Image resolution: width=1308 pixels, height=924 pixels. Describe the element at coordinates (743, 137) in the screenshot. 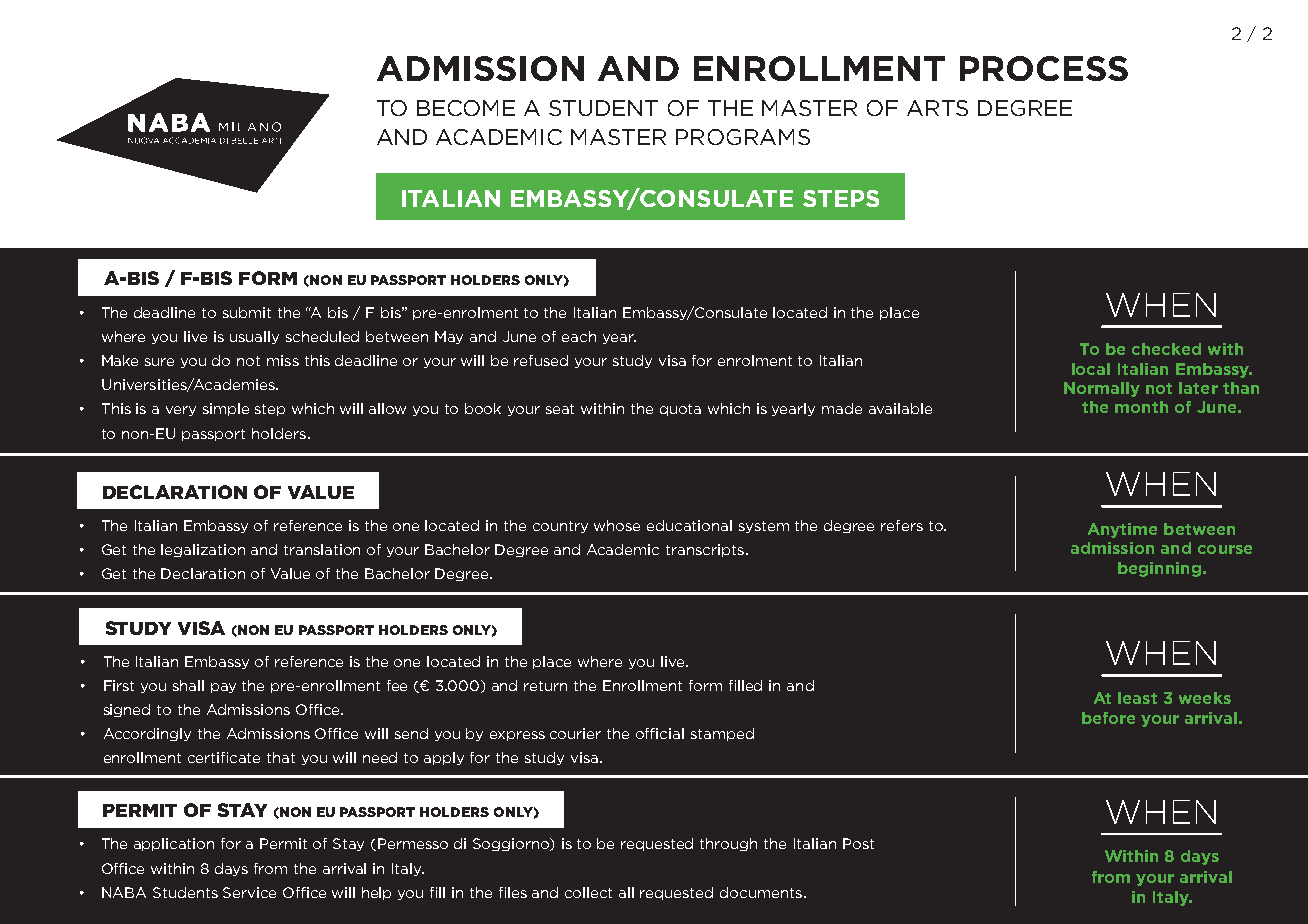

I see `PROGRAMS` at that location.
